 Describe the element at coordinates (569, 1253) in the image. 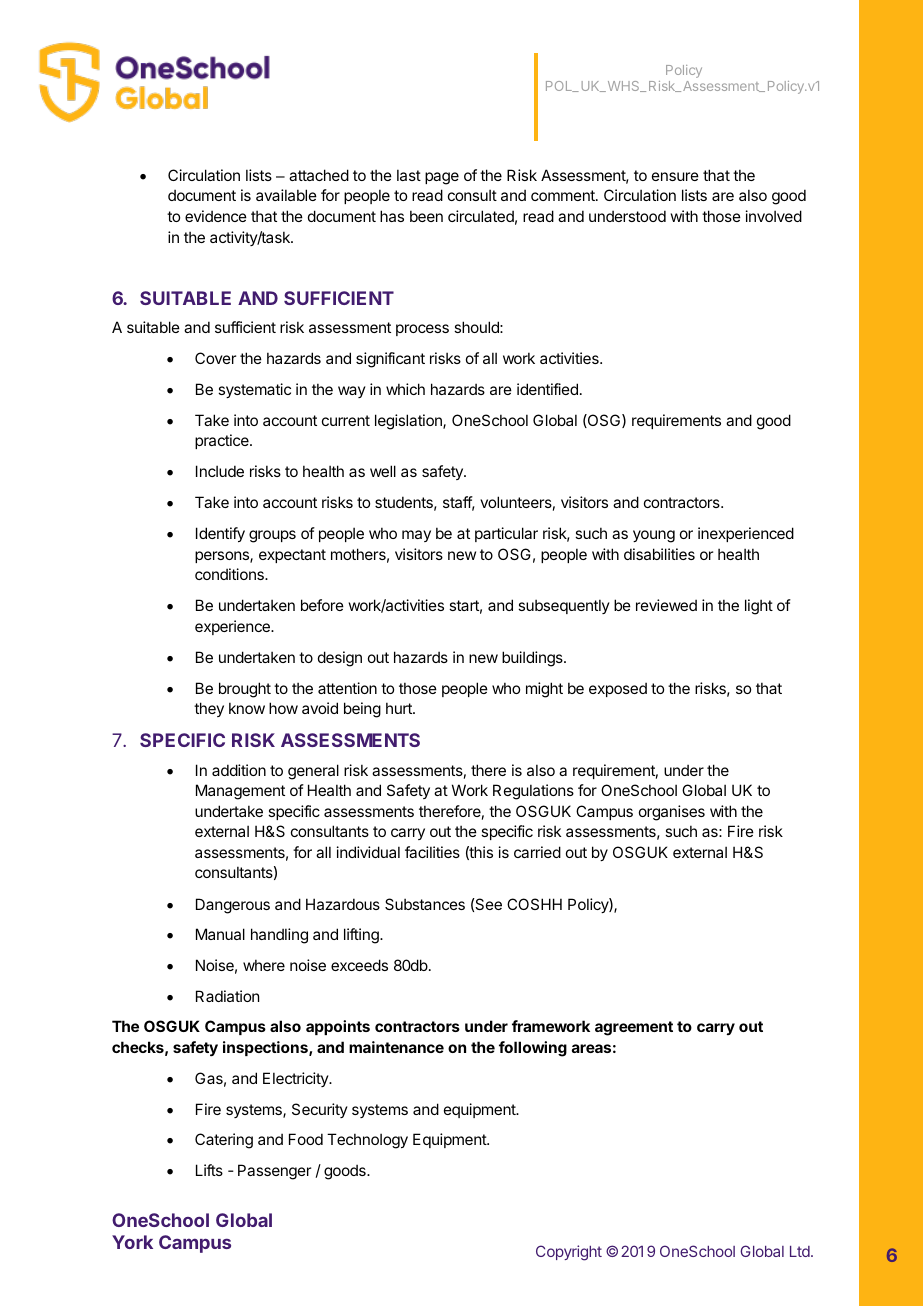

I see `Copyright` at that location.
